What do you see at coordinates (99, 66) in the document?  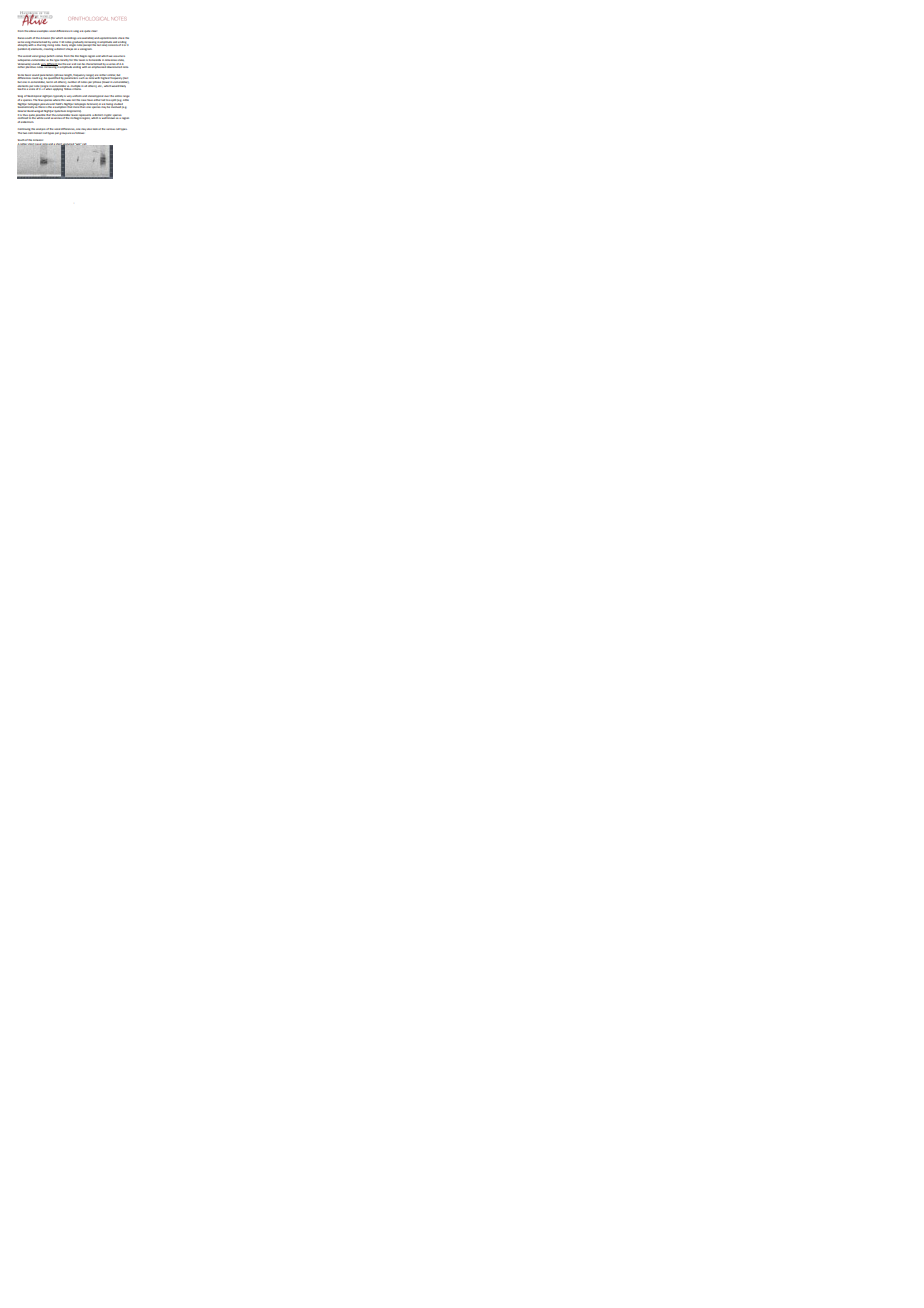 I see `emphasized` at bounding box center [99, 66].
